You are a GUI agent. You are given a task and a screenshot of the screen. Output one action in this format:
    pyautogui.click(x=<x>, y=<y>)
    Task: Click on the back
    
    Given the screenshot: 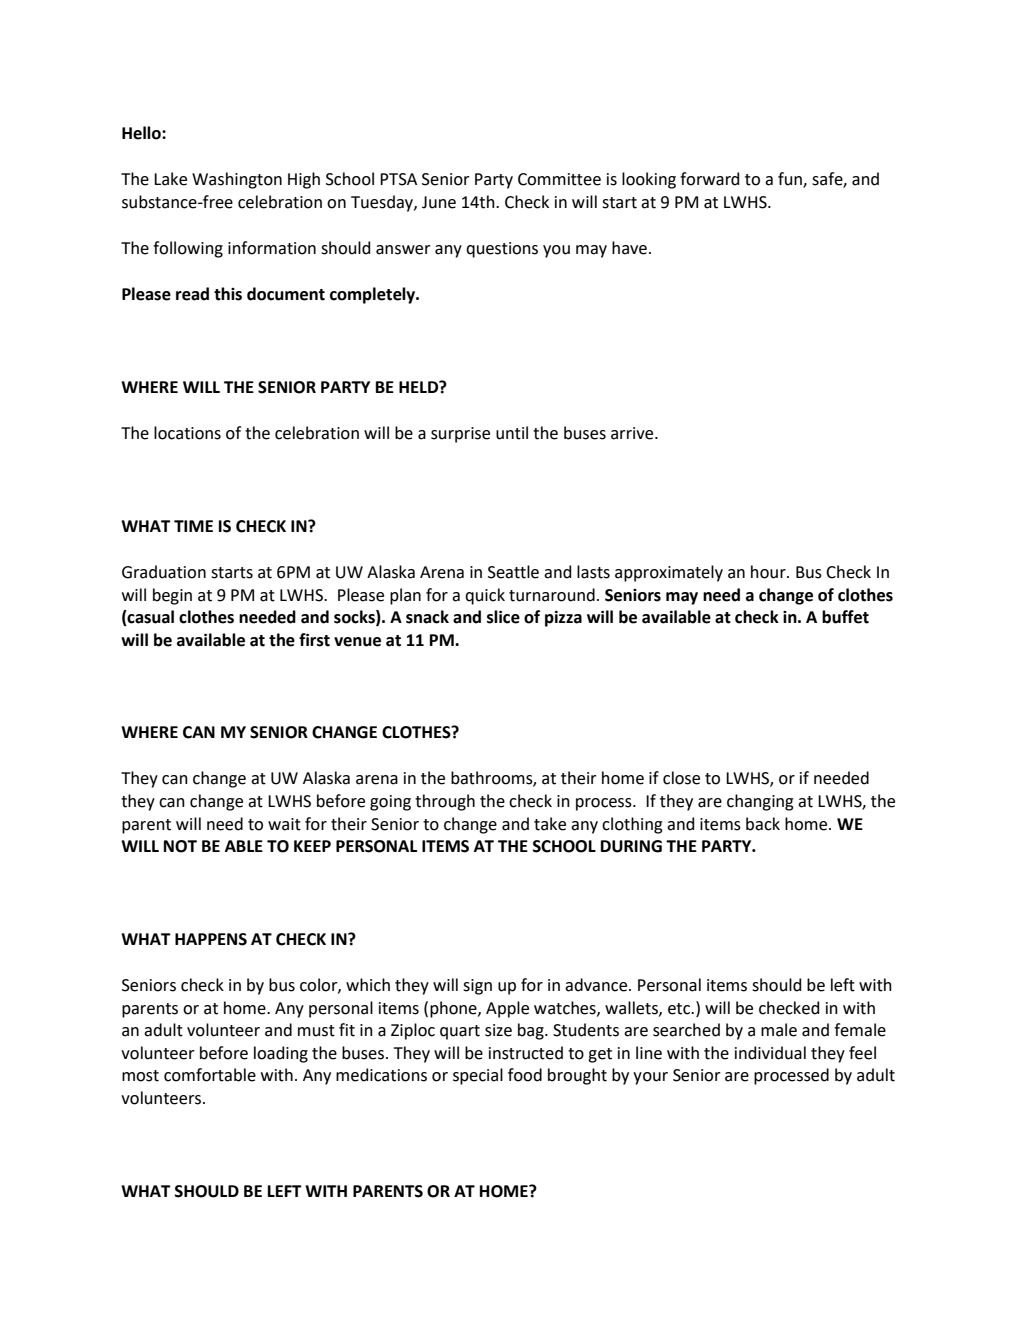 What is the action you would take?
    pyautogui.click(x=763, y=824)
